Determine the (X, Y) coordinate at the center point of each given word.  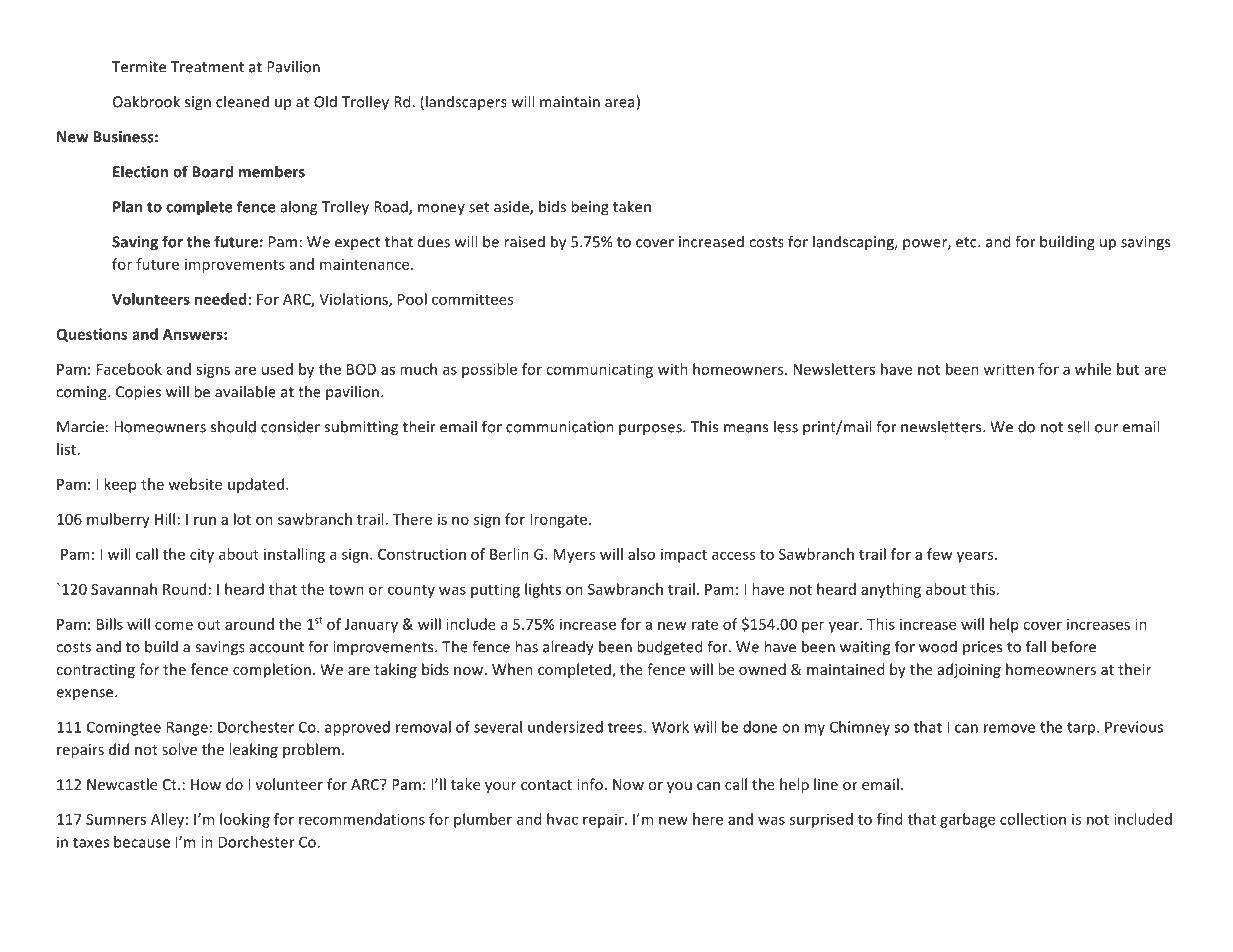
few (939, 554)
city (202, 556)
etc (967, 242)
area (619, 103)
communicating (599, 370)
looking (245, 820)
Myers (574, 556)
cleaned (242, 101)
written (1008, 369)
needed (221, 299)
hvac (562, 819)
